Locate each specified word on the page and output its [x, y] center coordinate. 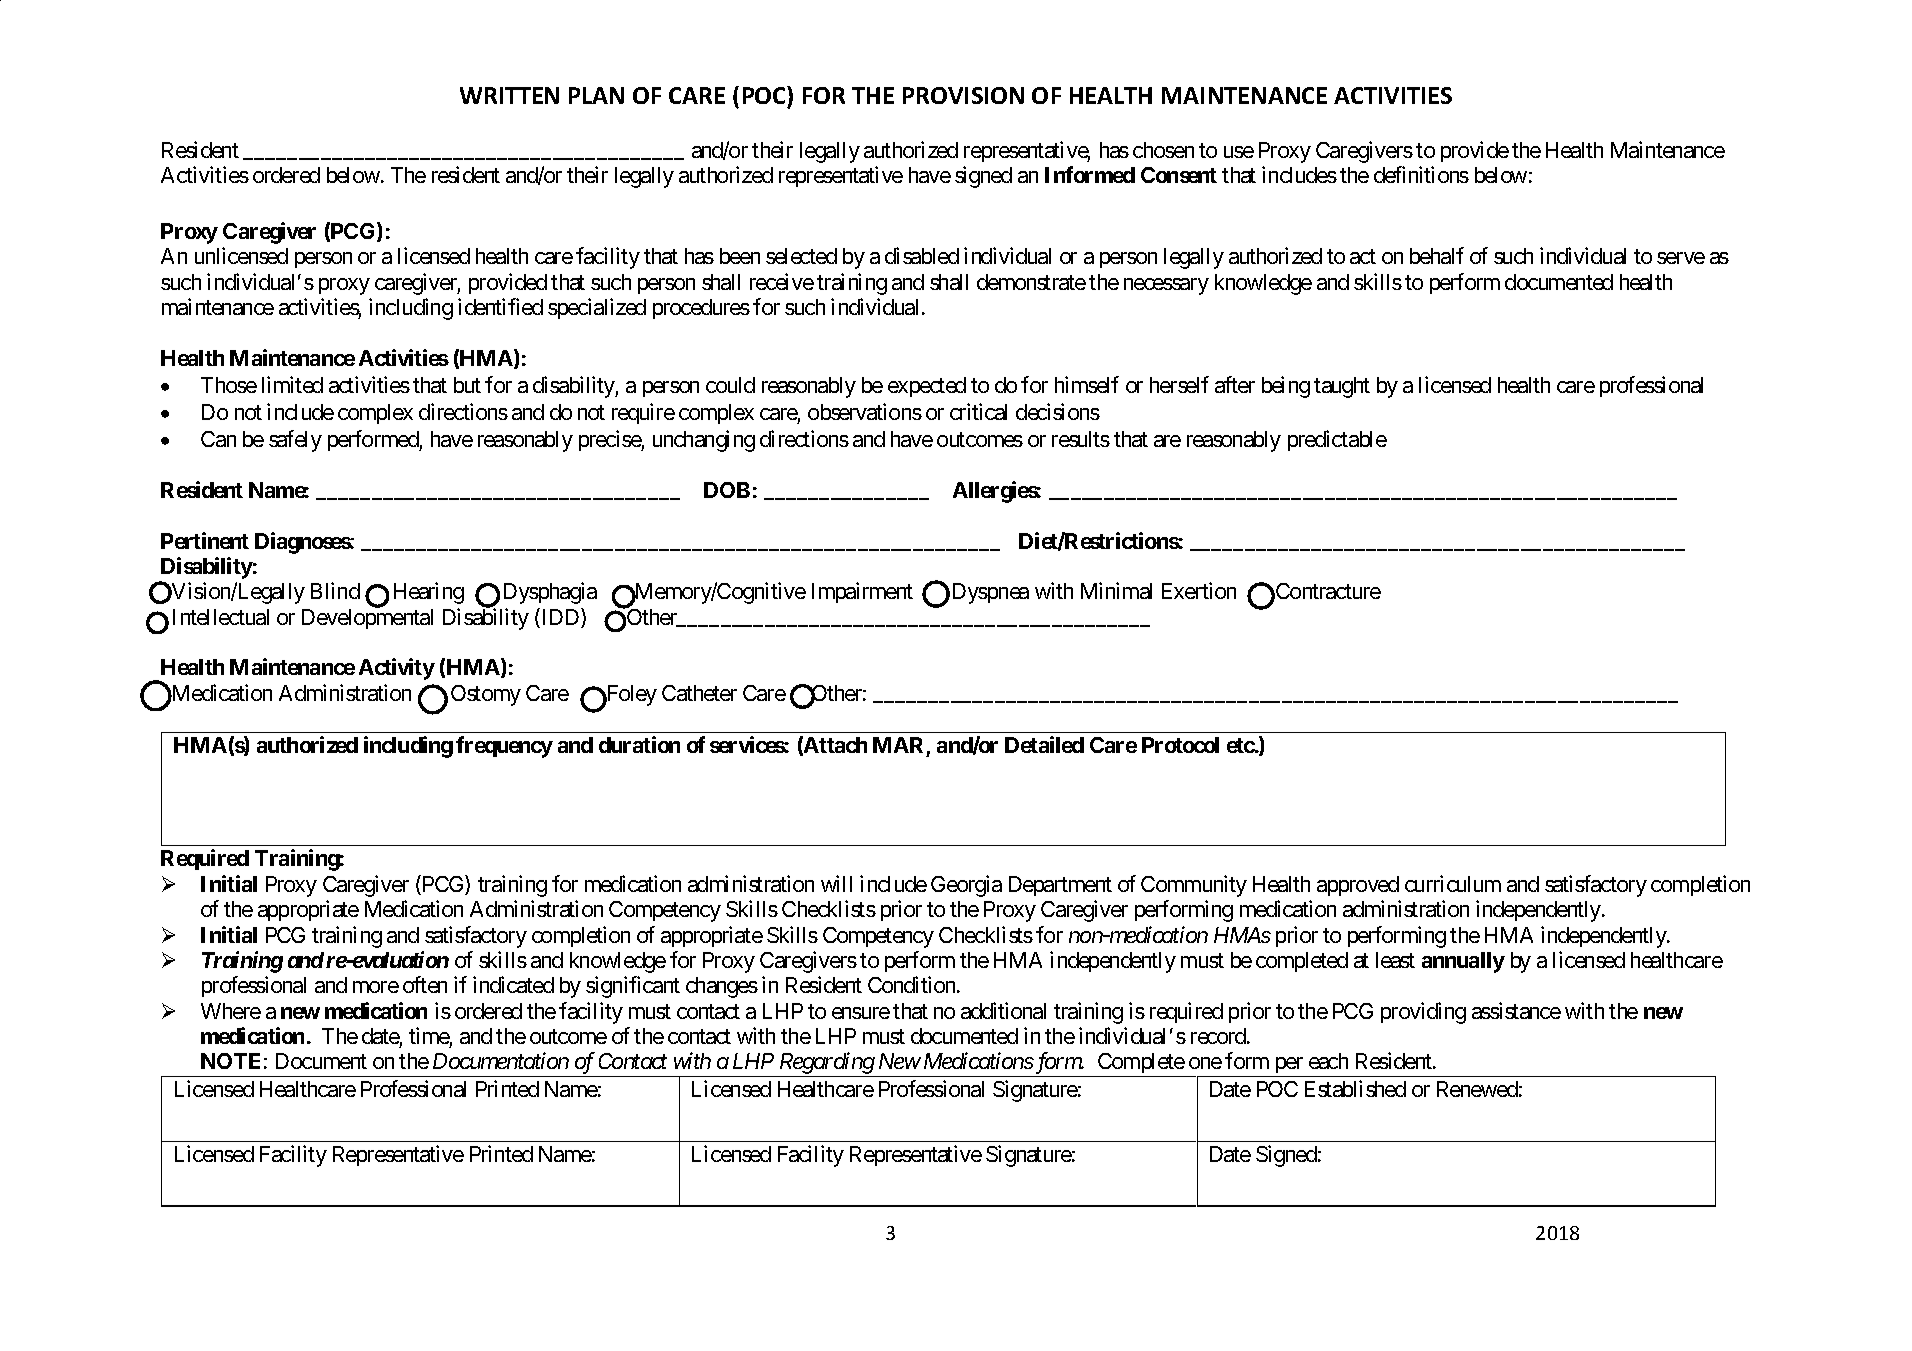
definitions [1421, 174]
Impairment [862, 592]
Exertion [1199, 590]
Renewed [1477, 1089]
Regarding [826, 1064]
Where [231, 1011]
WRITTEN [509, 95]
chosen [1163, 150]
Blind [335, 590]
